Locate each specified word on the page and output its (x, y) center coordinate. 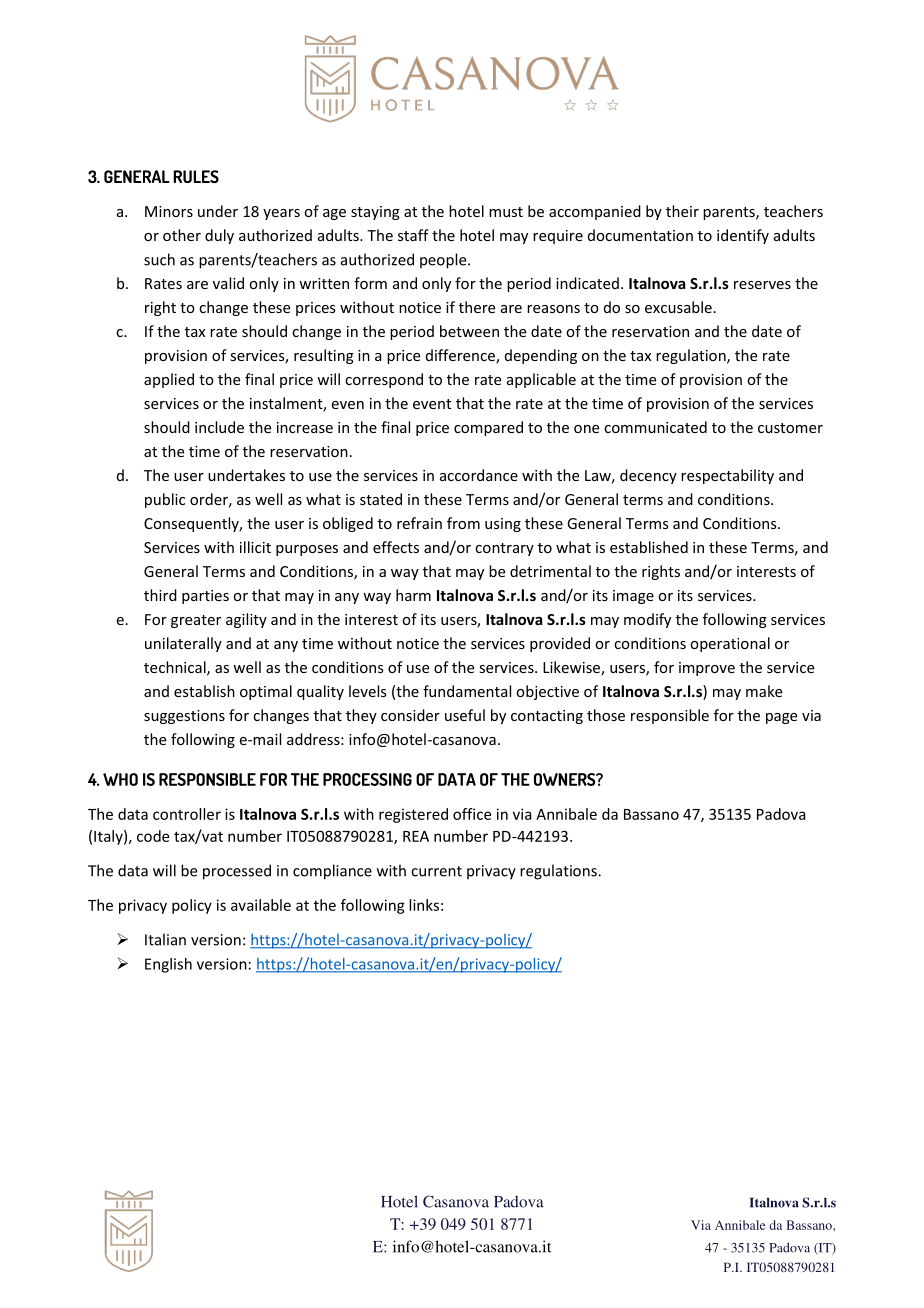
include (219, 427)
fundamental (467, 691)
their (682, 211)
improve (707, 669)
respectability (727, 476)
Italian (165, 939)
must (506, 212)
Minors (169, 211)
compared (488, 428)
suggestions (184, 717)
